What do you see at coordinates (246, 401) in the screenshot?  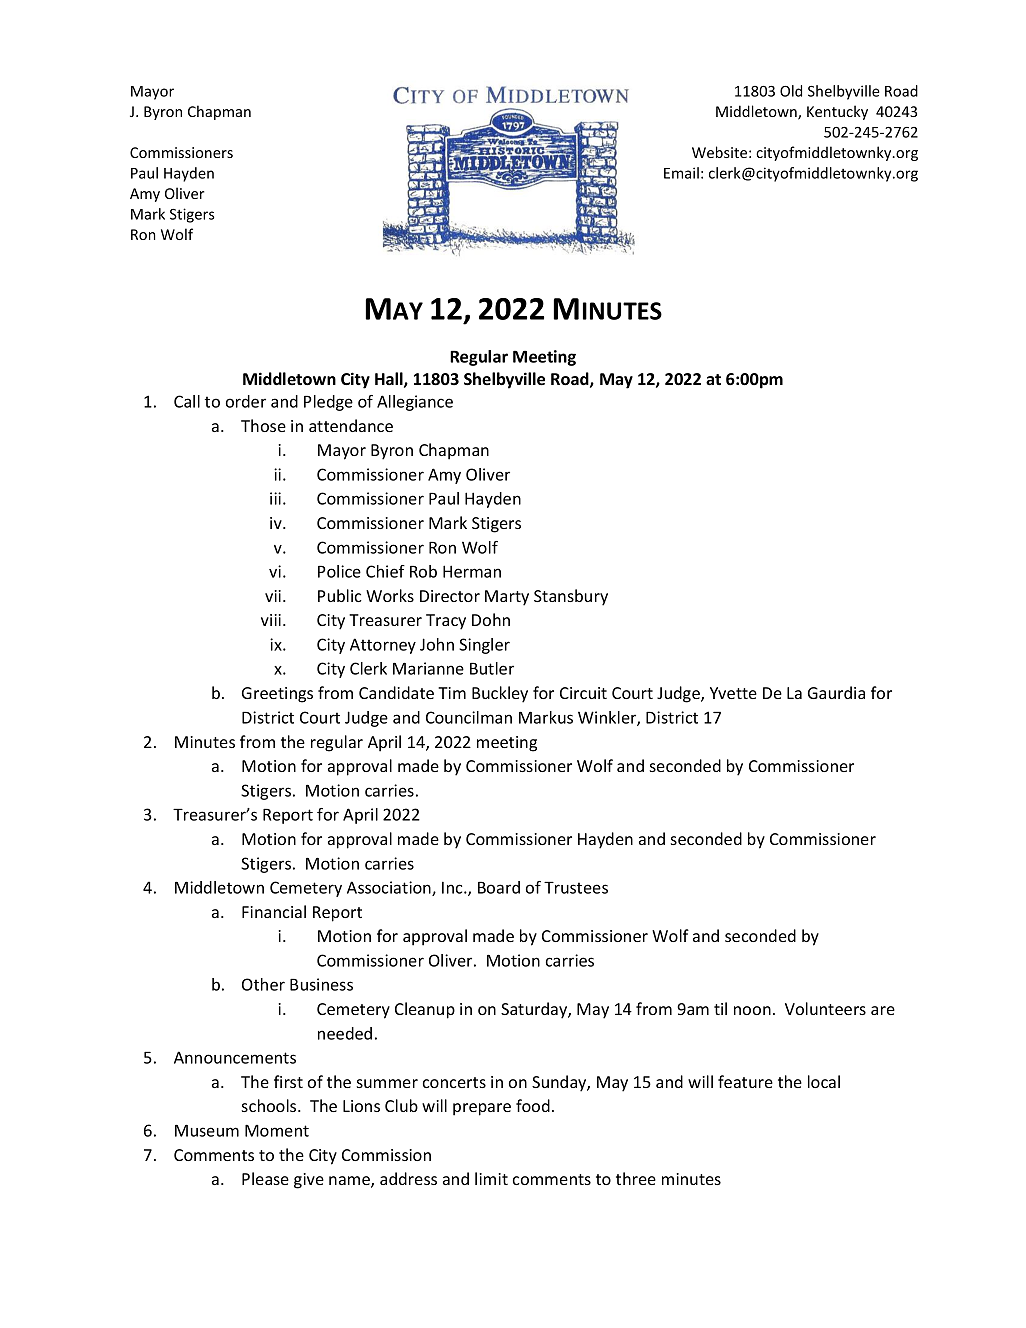 I see `order` at bounding box center [246, 401].
